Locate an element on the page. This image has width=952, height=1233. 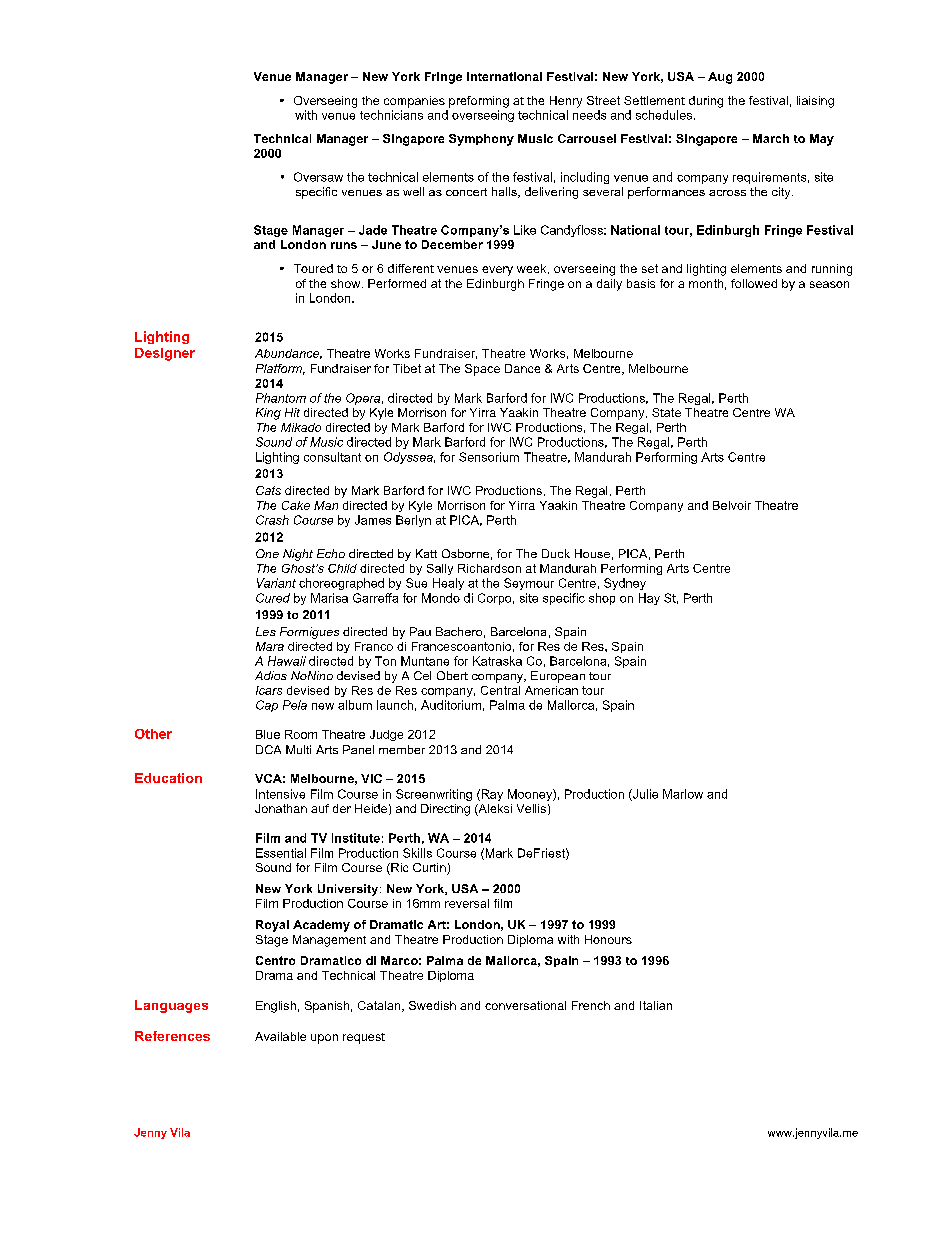
State is located at coordinates (666, 412).
